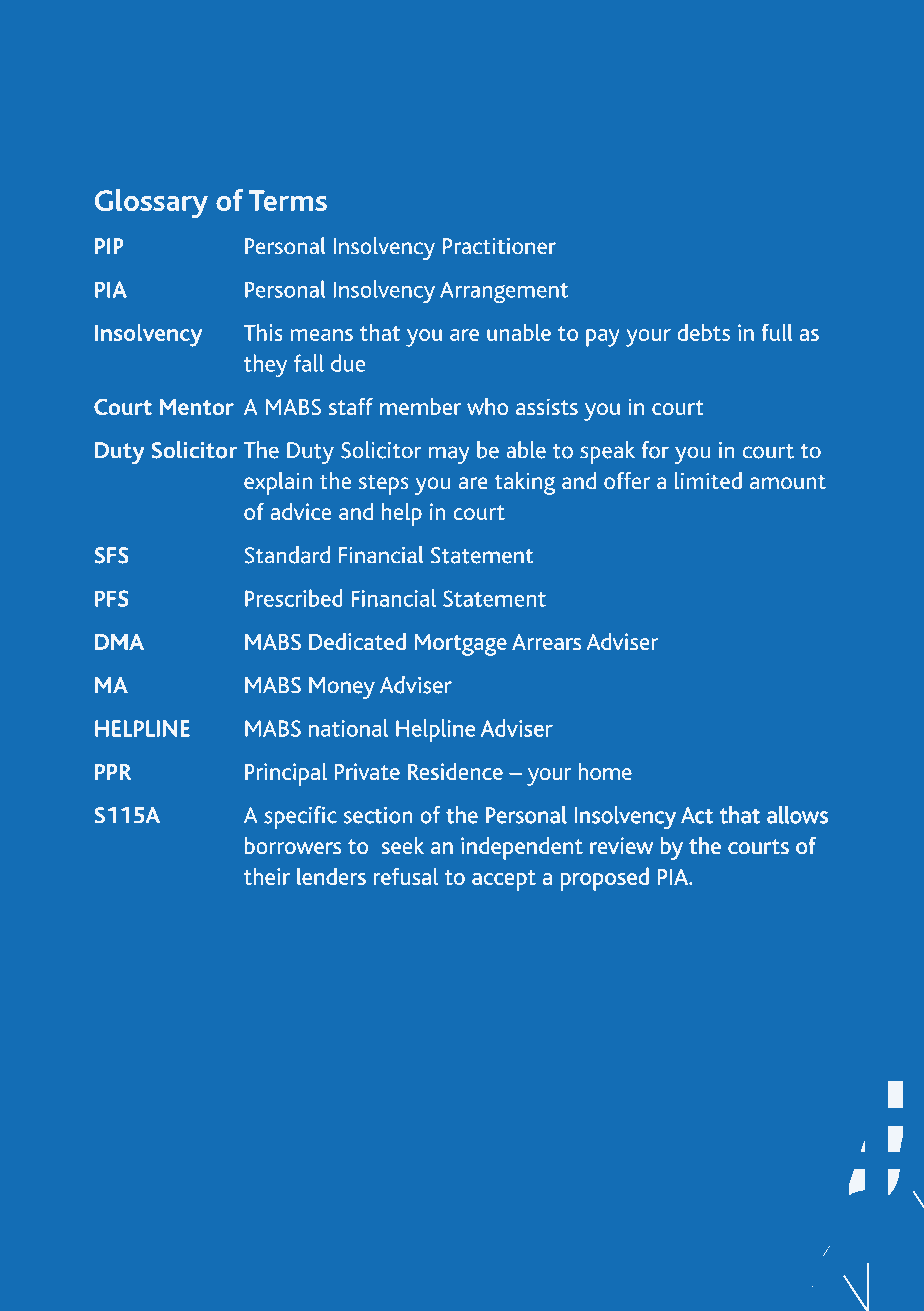 The height and width of the screenshot is (1311, 924). I want to click on debts, so click(703, 332).
